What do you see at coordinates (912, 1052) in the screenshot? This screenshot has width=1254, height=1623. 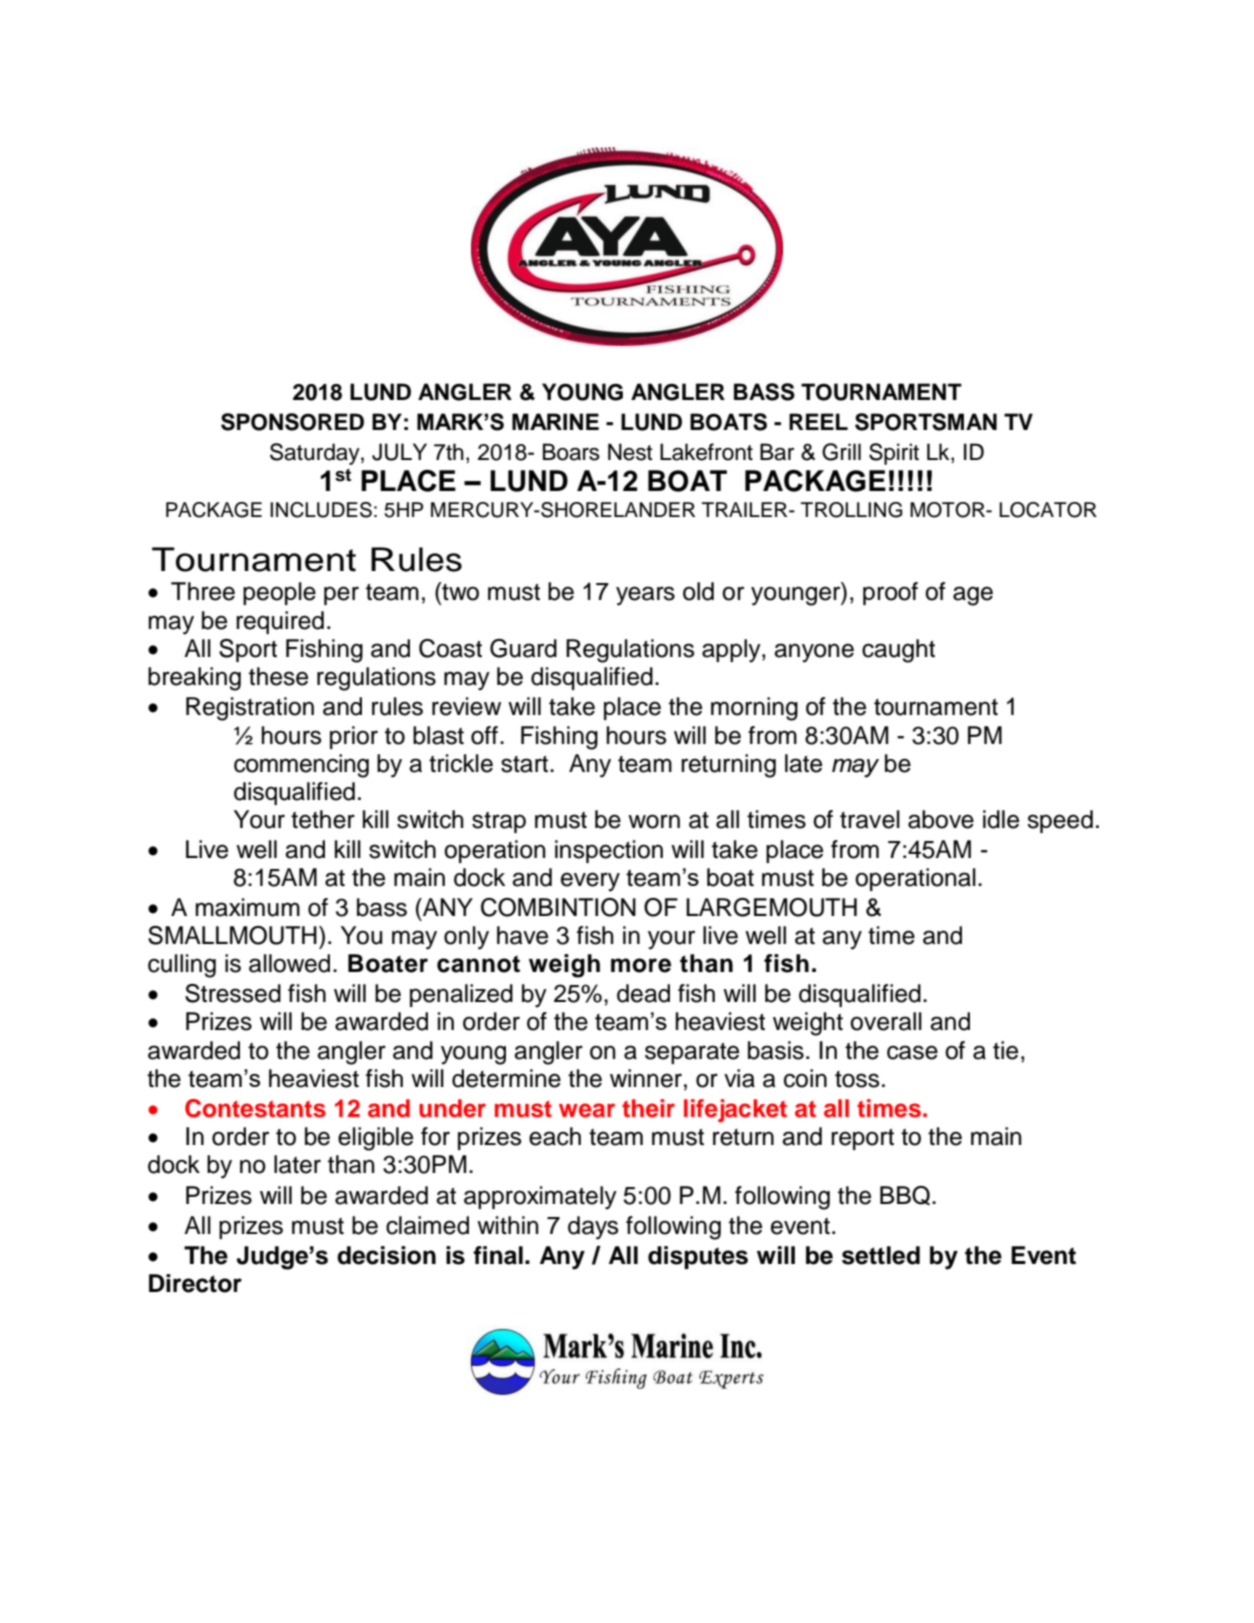 I see `case` at bounding box center [912, 1052].
